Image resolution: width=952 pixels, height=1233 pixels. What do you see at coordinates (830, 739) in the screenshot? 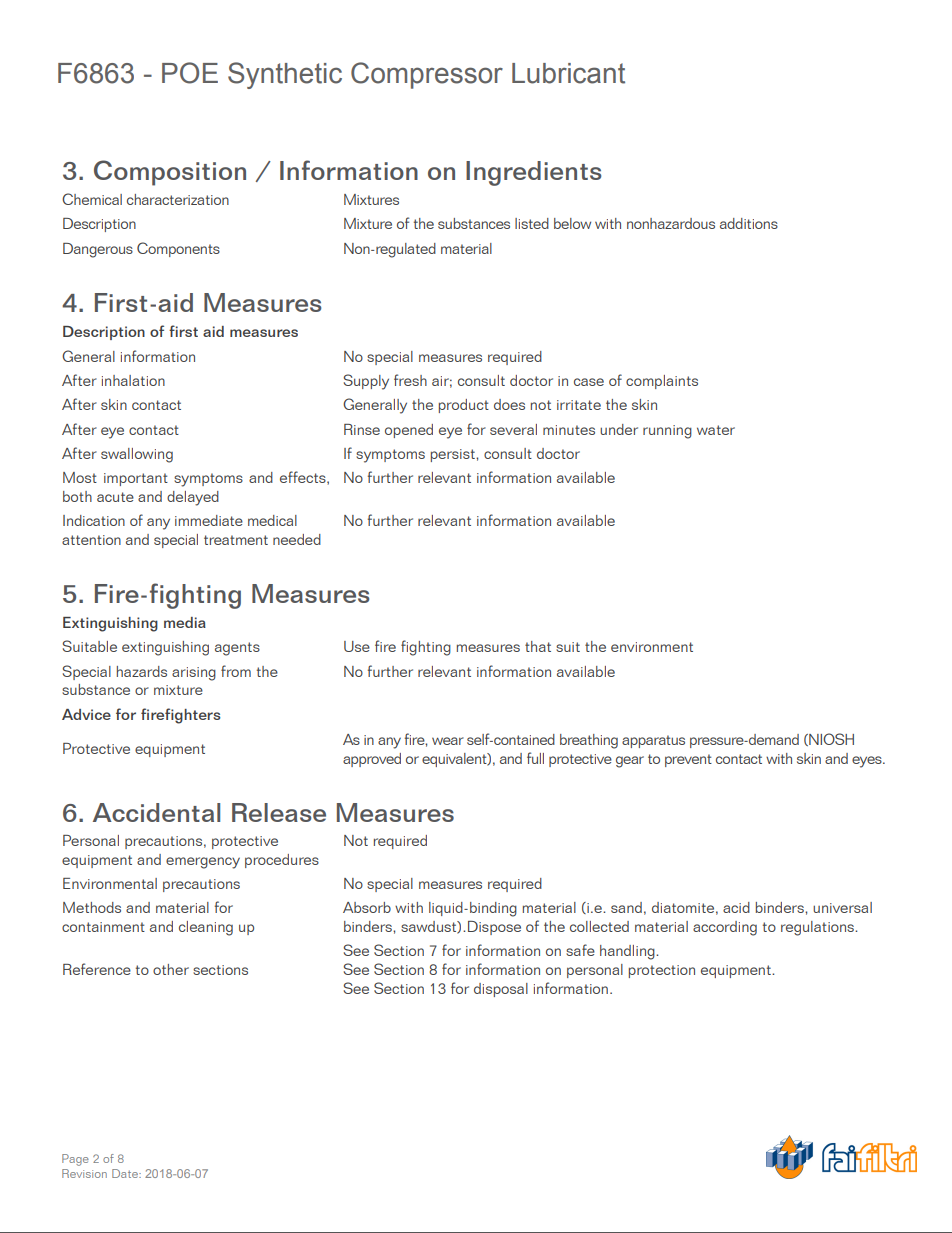
I see `NIOSH` at bounding box center [830, 739].
